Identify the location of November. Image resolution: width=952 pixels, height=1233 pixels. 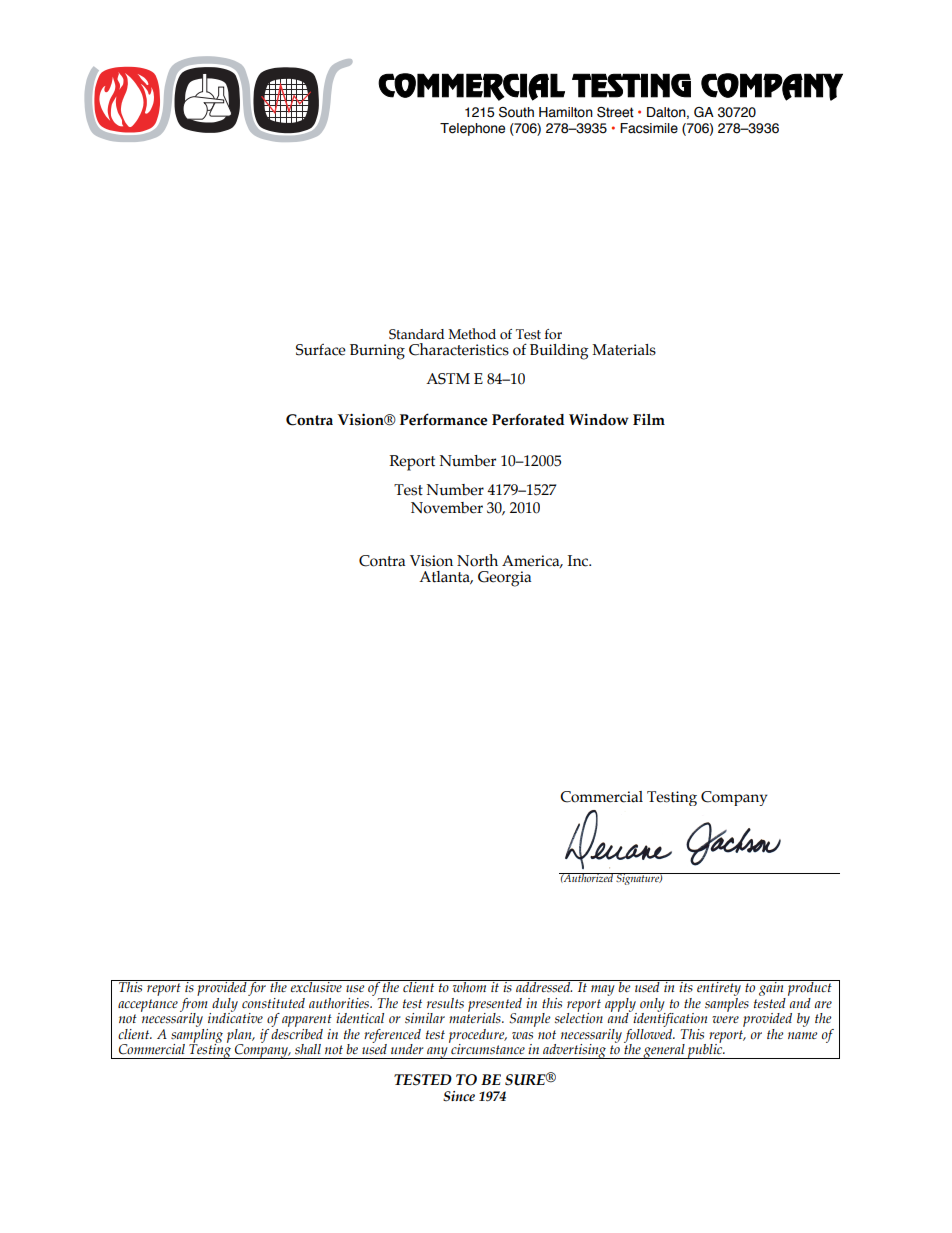
(447, 508).
